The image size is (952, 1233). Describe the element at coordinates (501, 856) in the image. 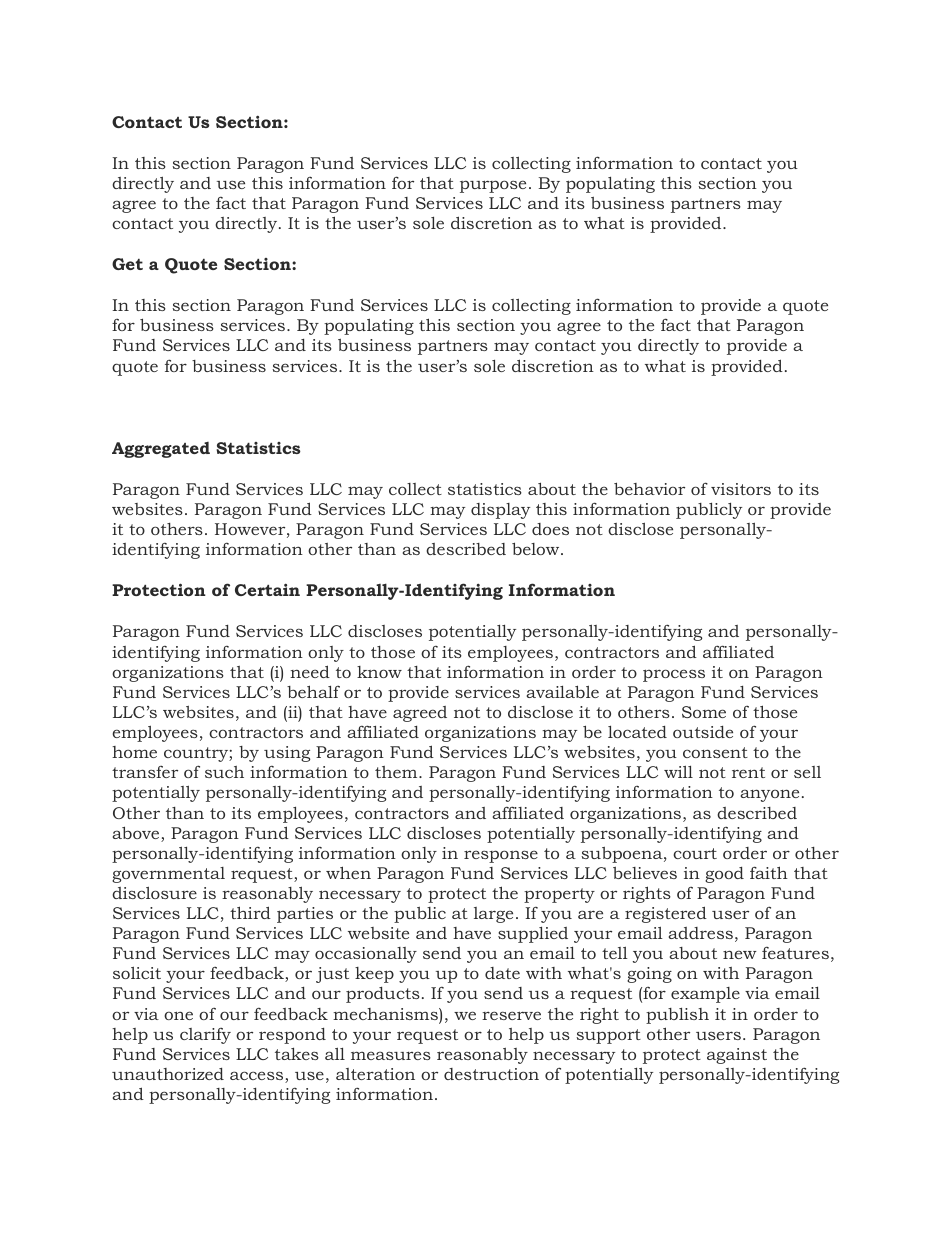

I see `response` at that location.
